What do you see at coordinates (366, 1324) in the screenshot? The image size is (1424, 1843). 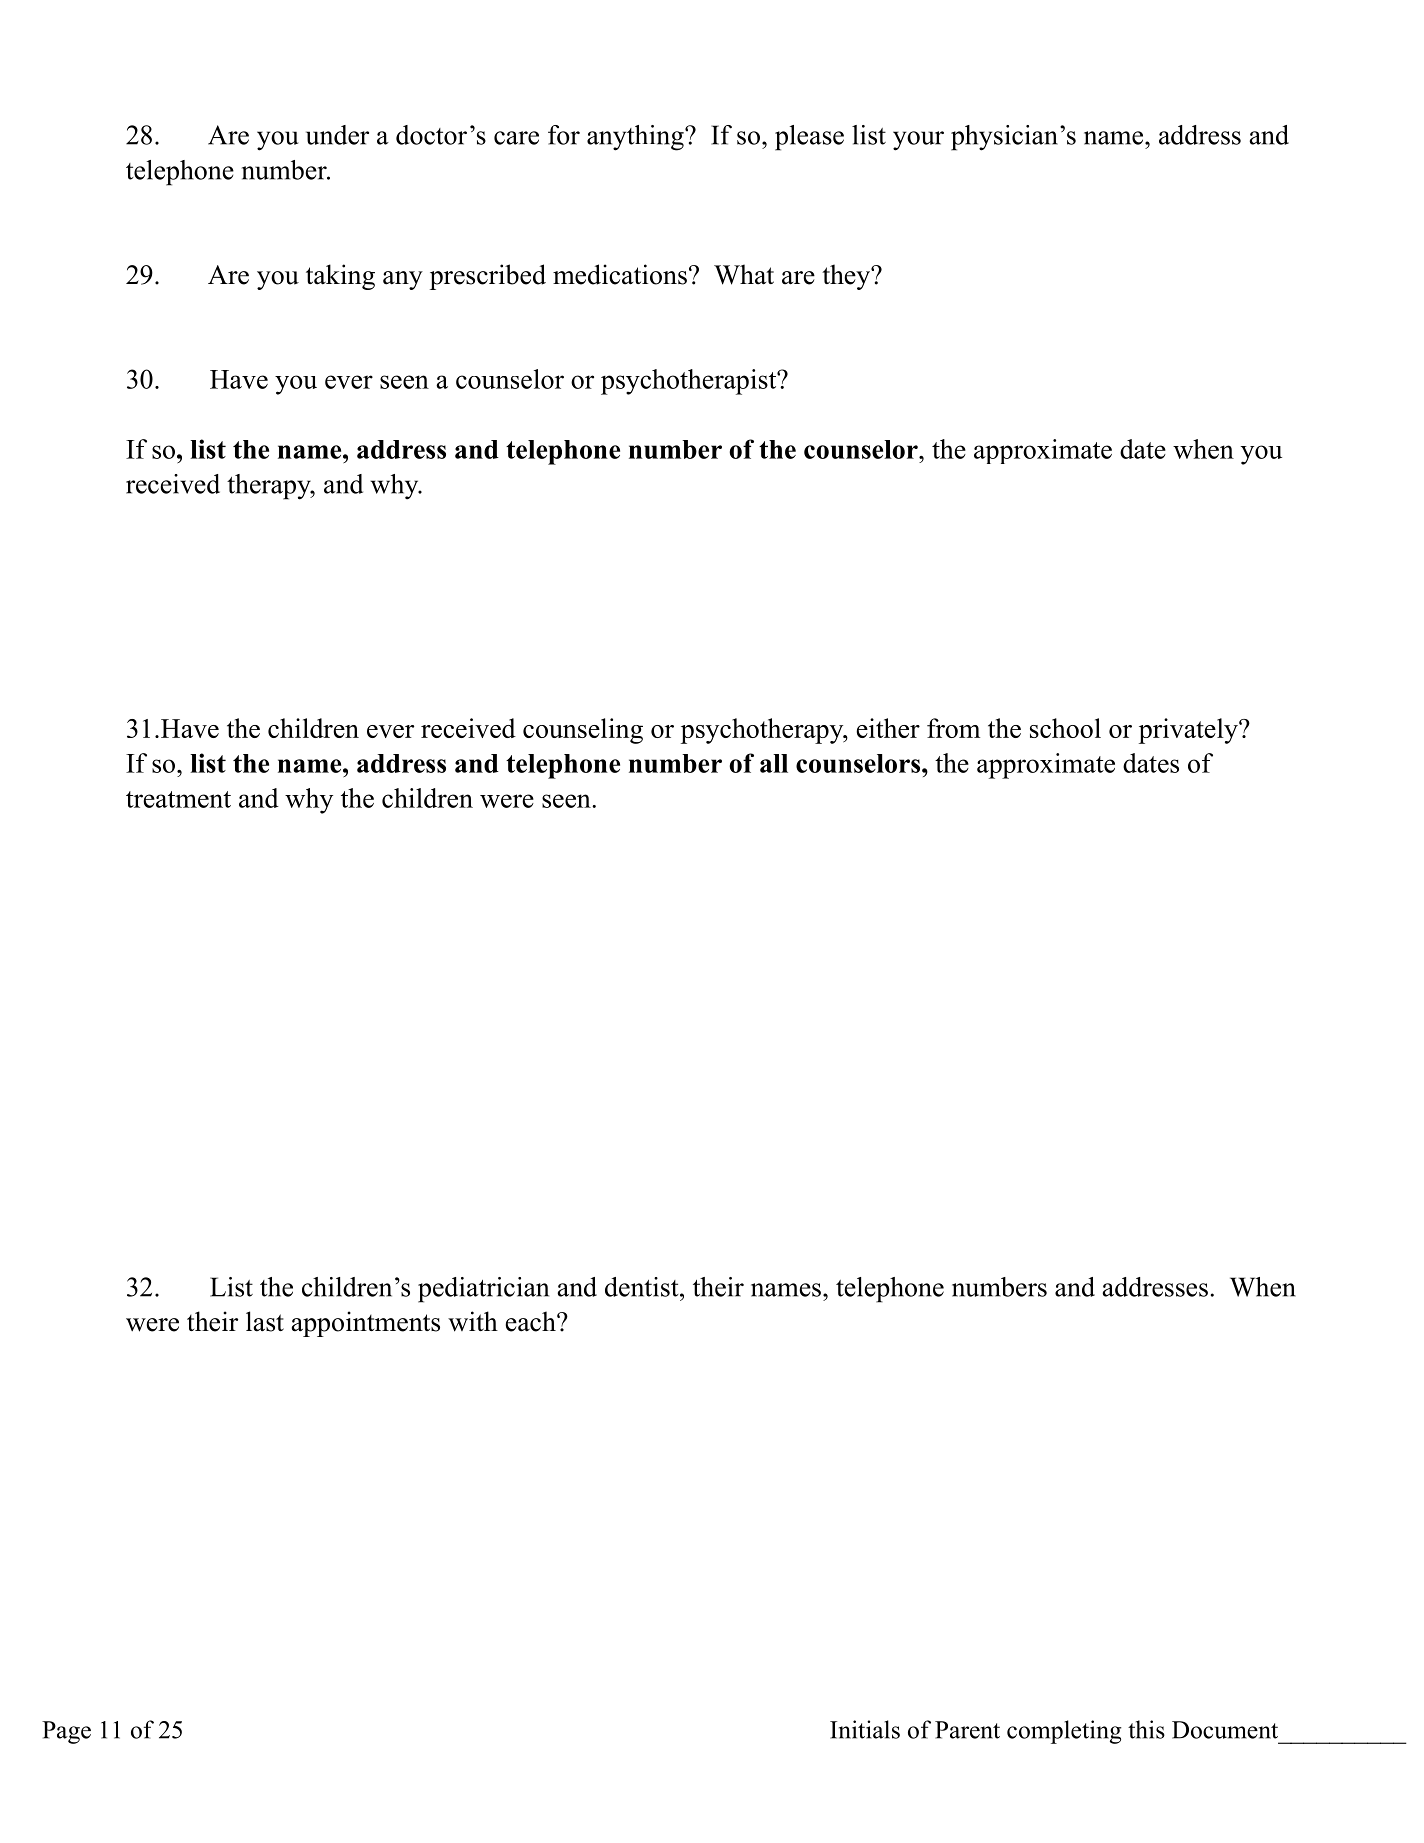 I see `appointments` at bounding box center [366, 1324].
